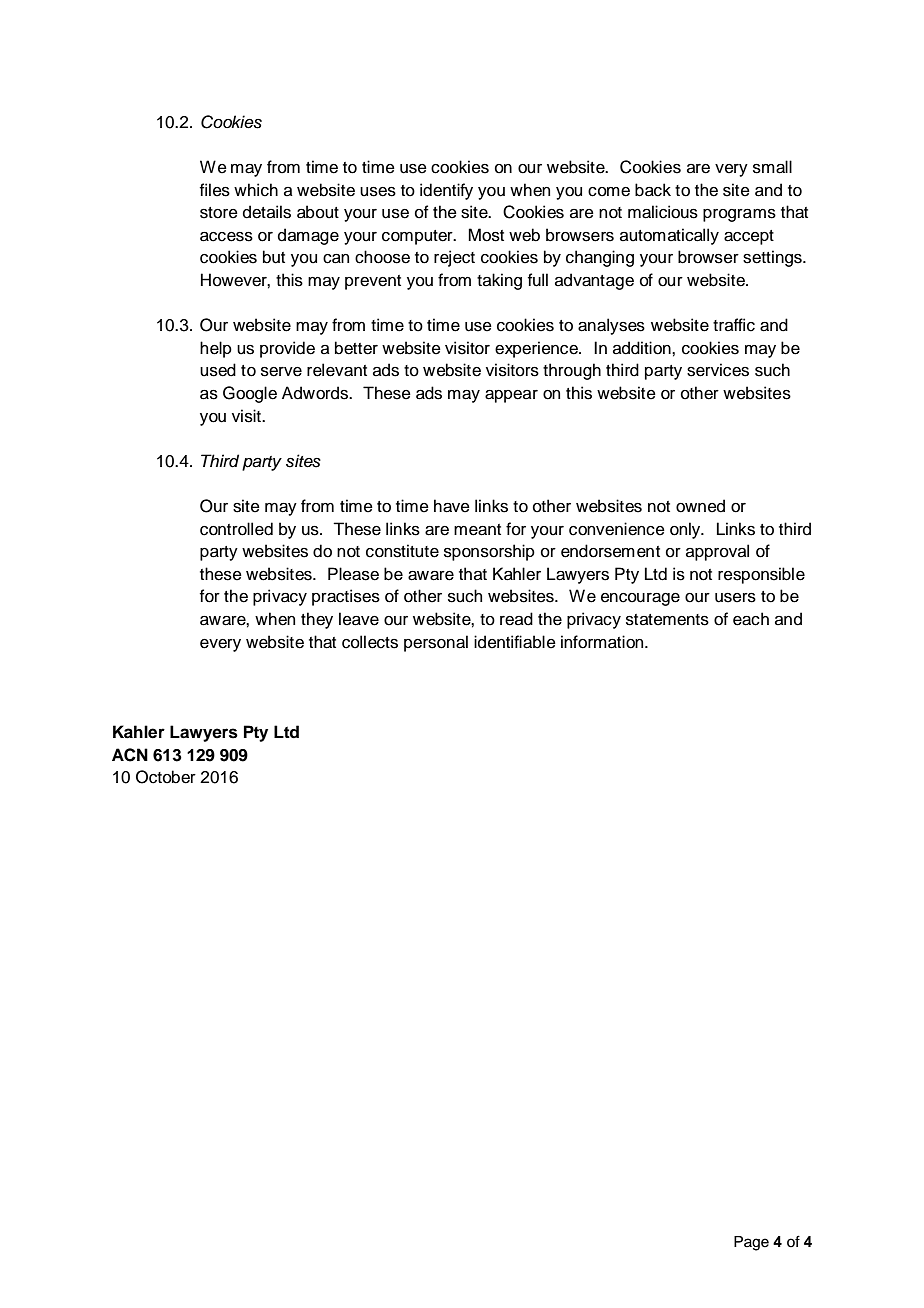 The width and height of the image is (924, 1308). Describe the element at coordinates (603, 642) in the image. I see `information` at that location.
